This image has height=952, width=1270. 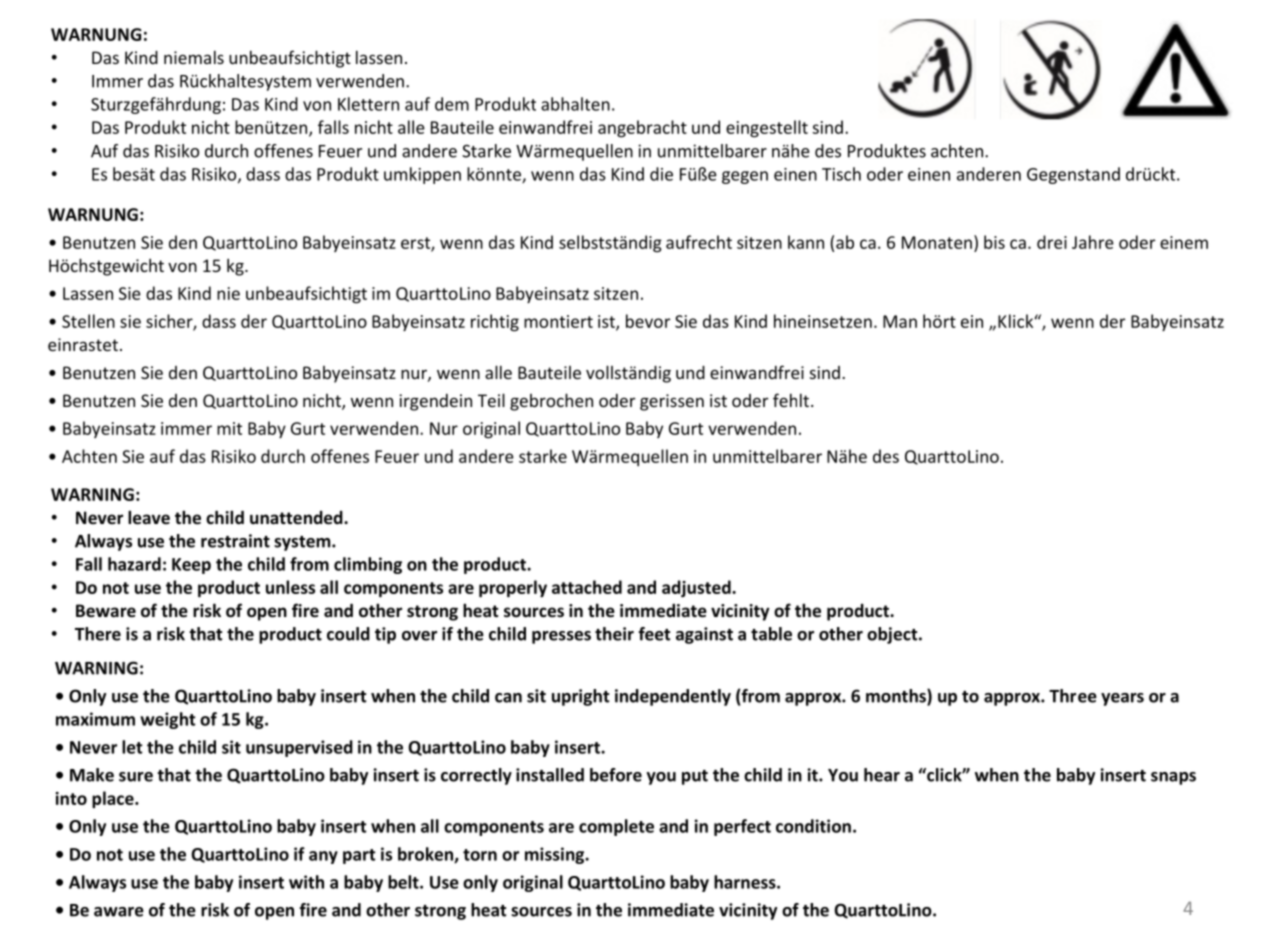 What do you see at coordinates (841, 174) in the image?
I see `Tisch` at bounding box center [841, 174].
